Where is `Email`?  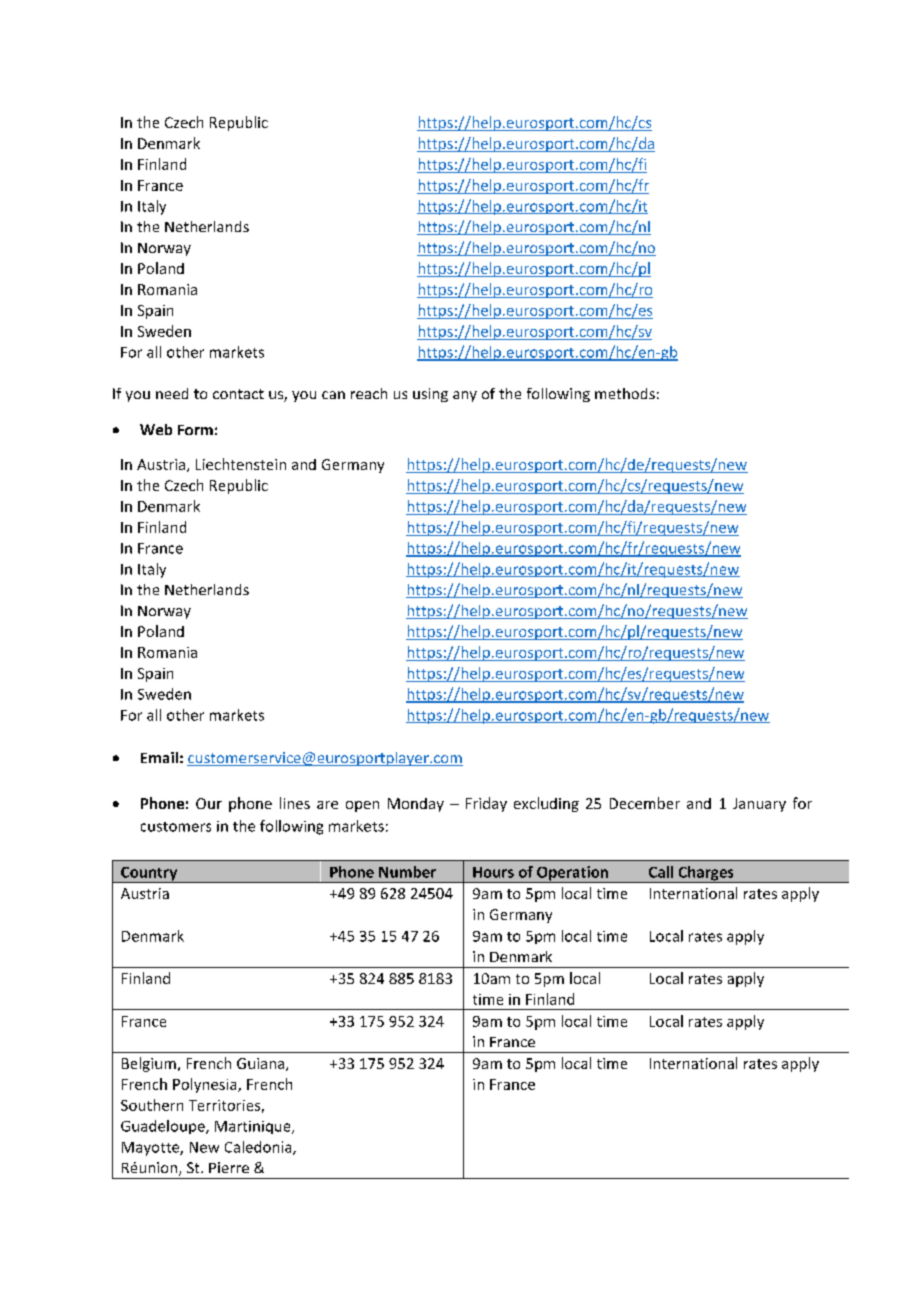 Email is located at coordinates (159, 757).
